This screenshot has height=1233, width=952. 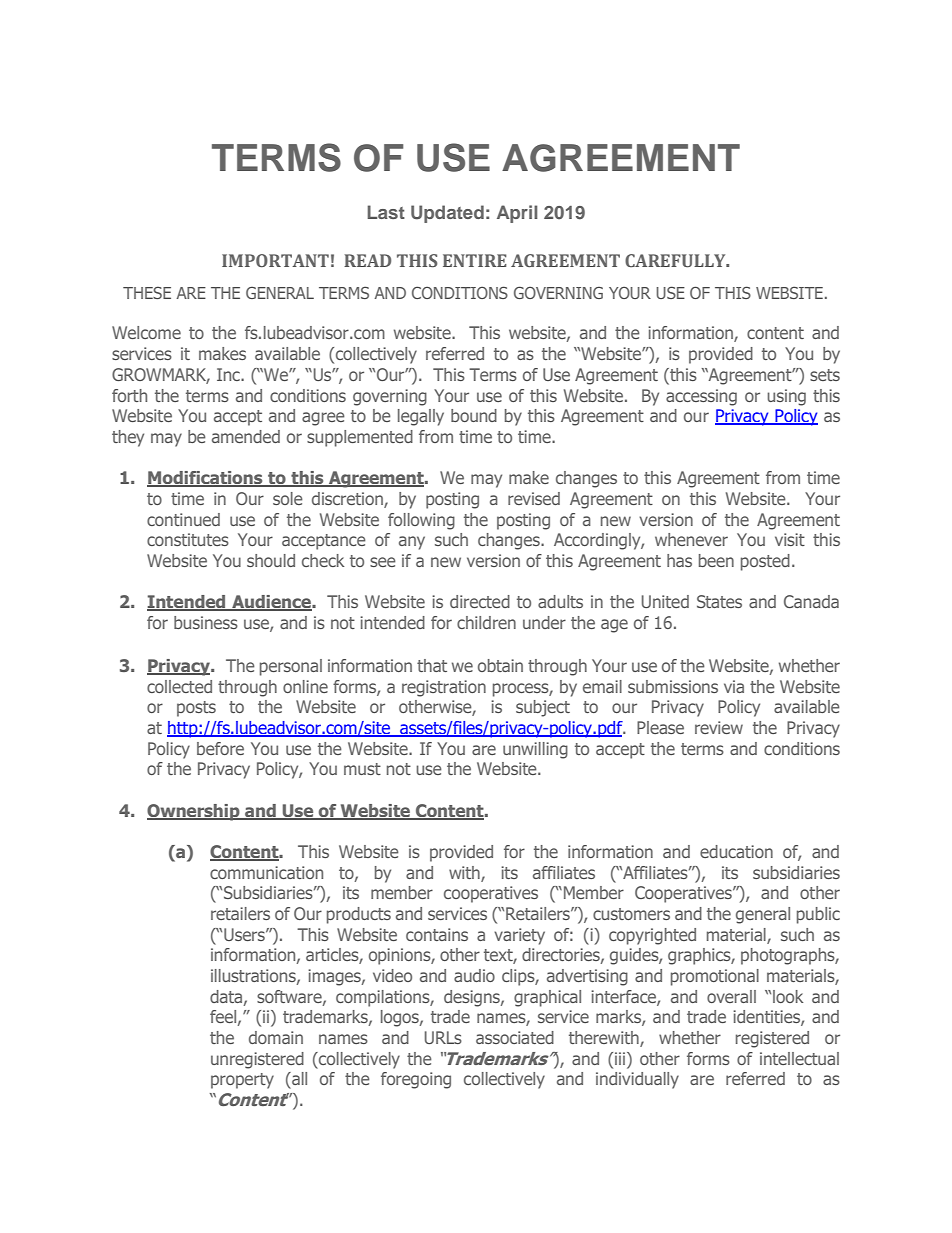 I want to click on ENTIRE, so click(x=475, y=260).
